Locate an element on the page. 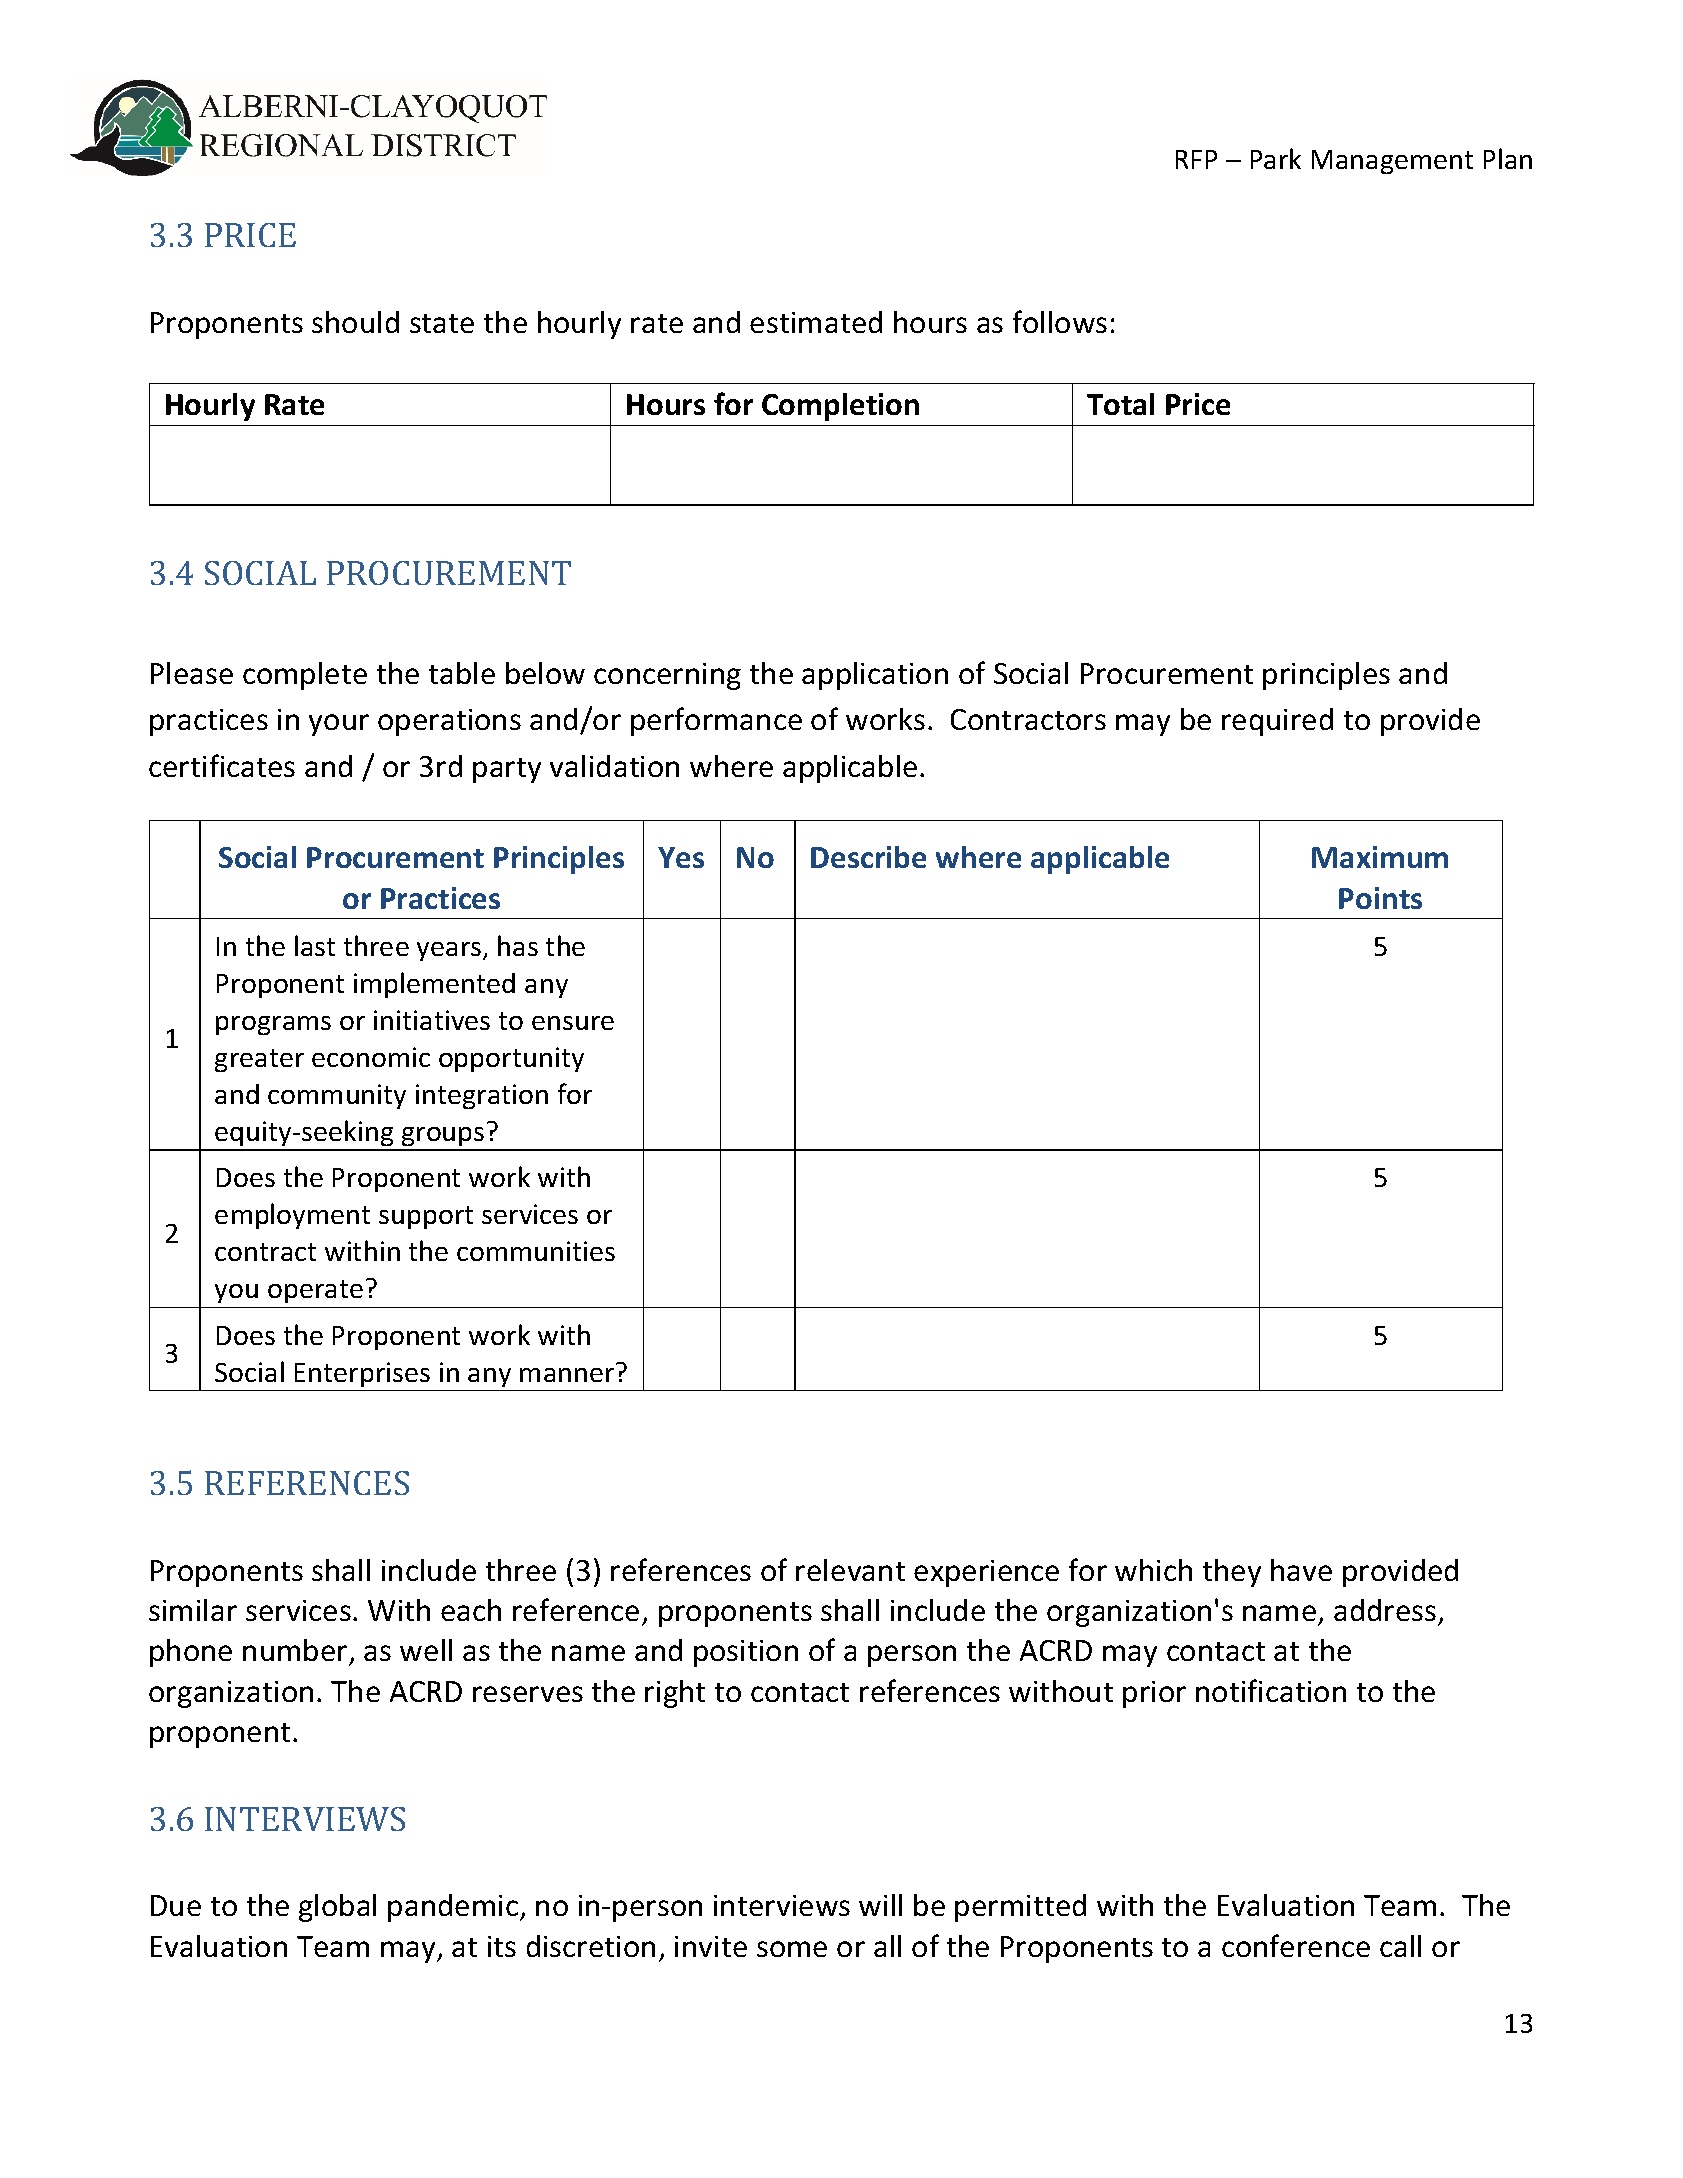  Points is located at coordinates (1380, 898).
